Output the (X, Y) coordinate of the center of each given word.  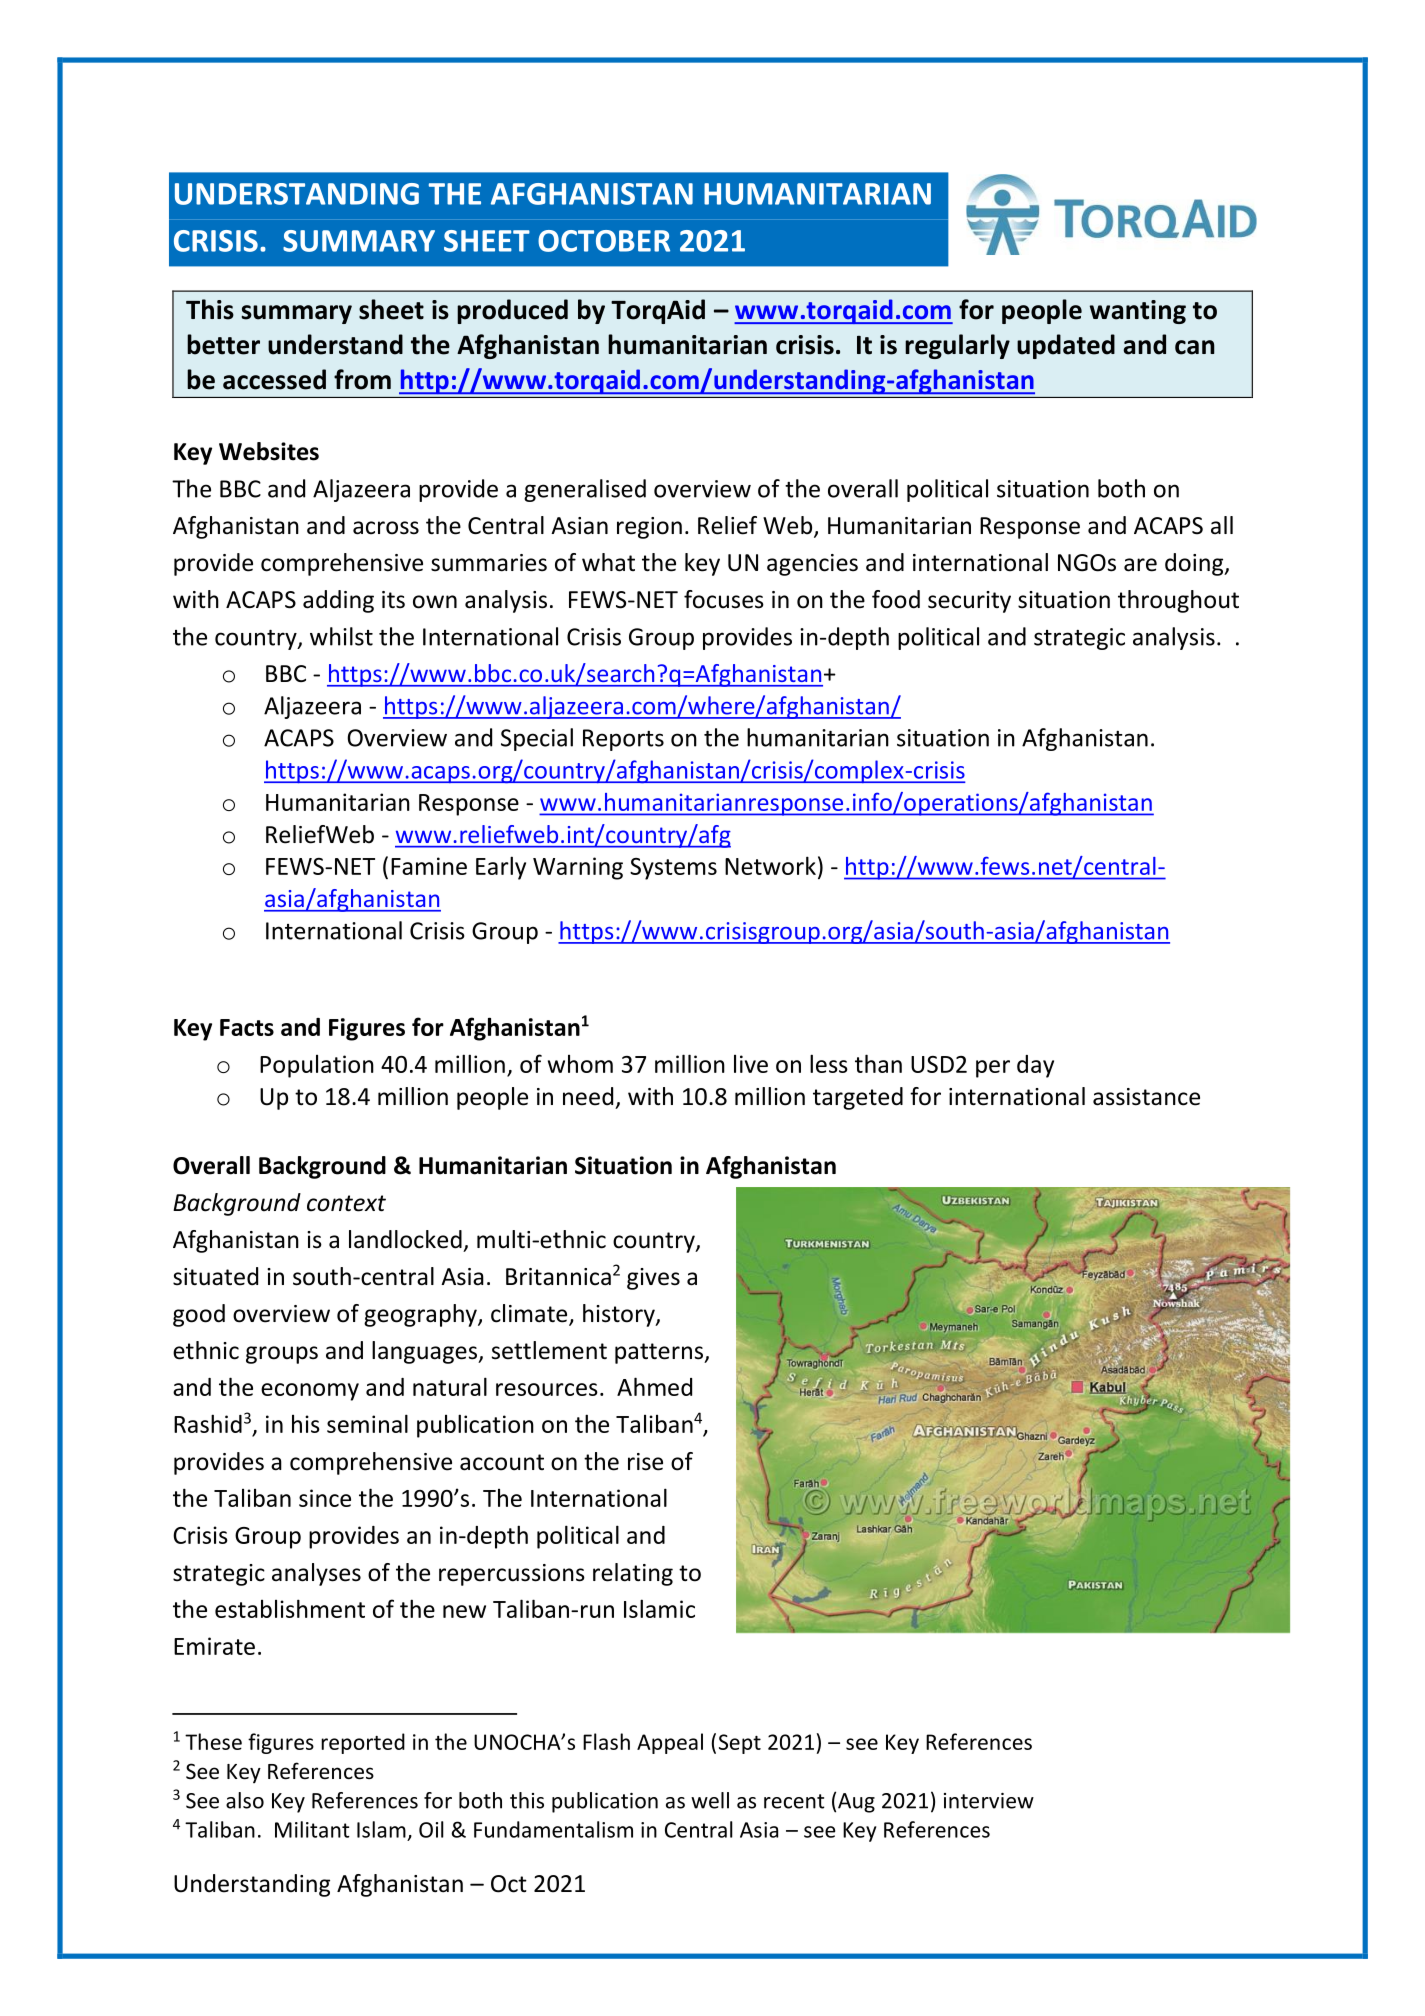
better (223, 344)
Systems (673, 869)
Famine (429, 866)
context (346, 1203)
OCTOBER (604, 241)
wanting (1138, 312)
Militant (312, 1829)
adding (338, 601)
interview (989, 1801)
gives (653, 1279)
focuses (724, 599)
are (1140, 565)
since (325, 1498)
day (1035, 1066)
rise (645, 1462)
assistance (1146, 1097)
